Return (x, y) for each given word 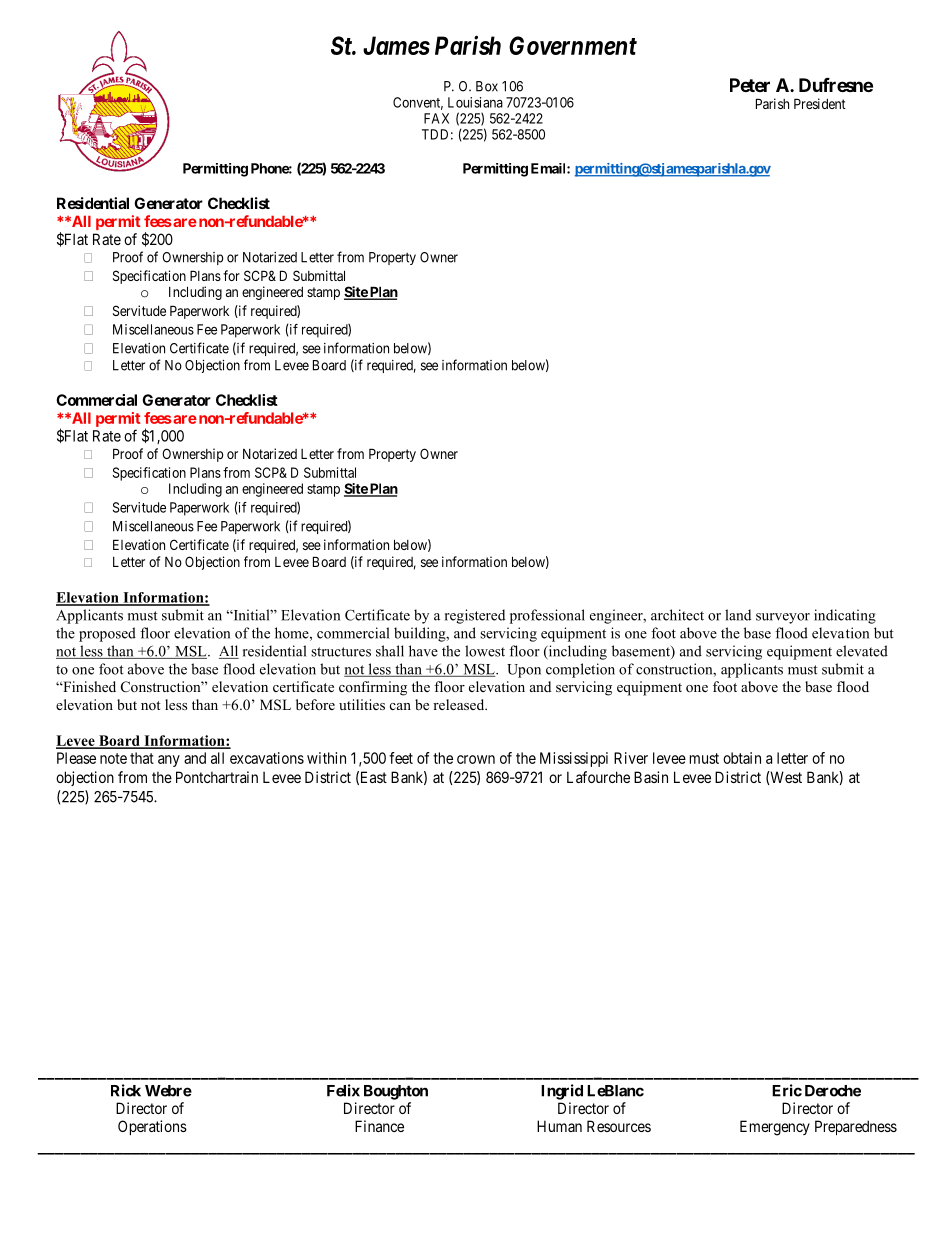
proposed (107, 634)
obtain (742, 758)
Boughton (396, 1092)
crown (476, 759)
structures (341, 652)
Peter (750, 85)
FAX (436, 118)
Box (487, 86)
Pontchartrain (217, 777)
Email (549, 168)
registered (475, 616)
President (820, 103)
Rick (126, 1090)
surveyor (783, 618)
